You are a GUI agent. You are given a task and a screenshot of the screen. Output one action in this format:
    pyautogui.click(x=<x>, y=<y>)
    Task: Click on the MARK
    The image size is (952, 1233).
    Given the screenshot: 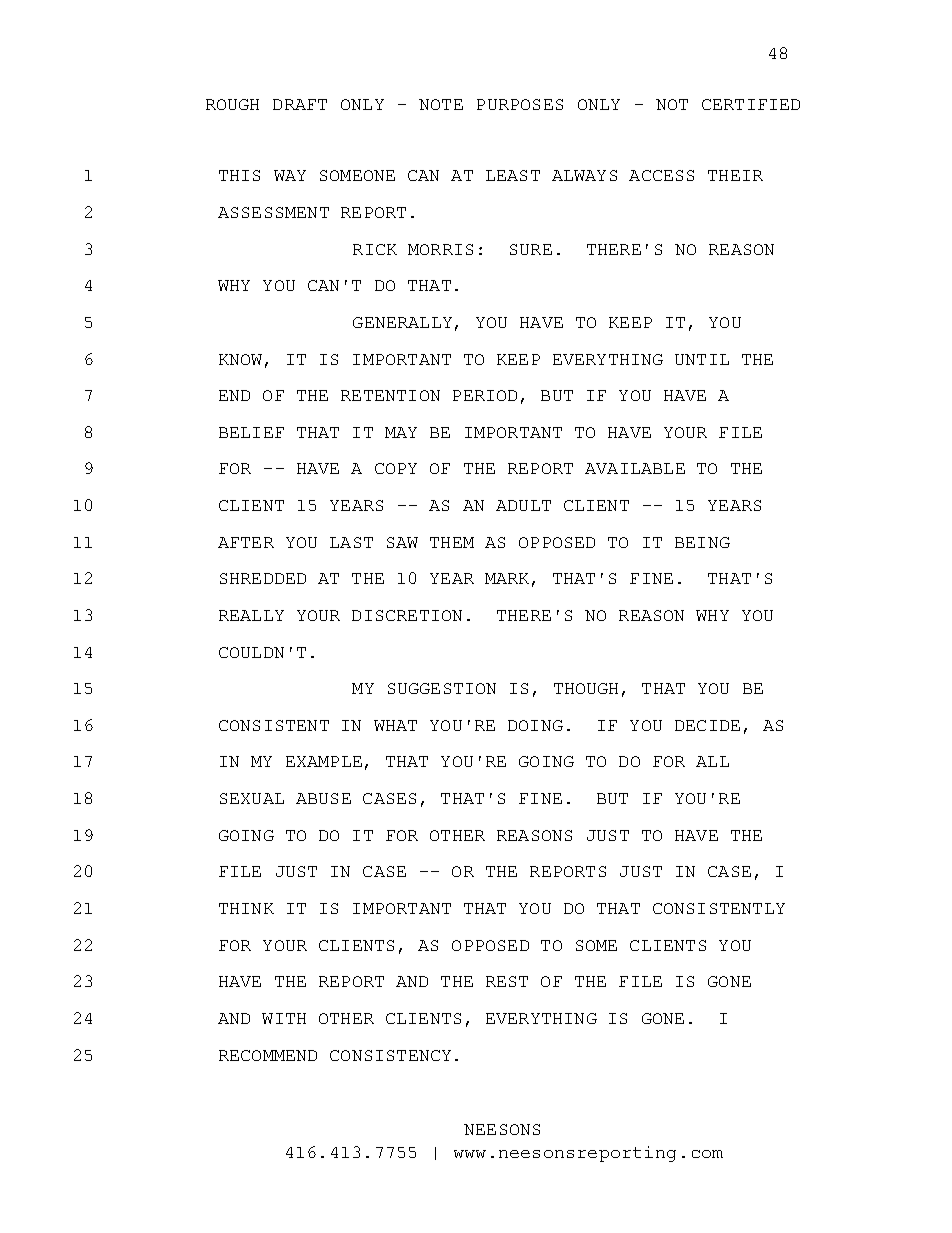 What is the action you would take?
    pyautogui.click(x=507, y=578)
